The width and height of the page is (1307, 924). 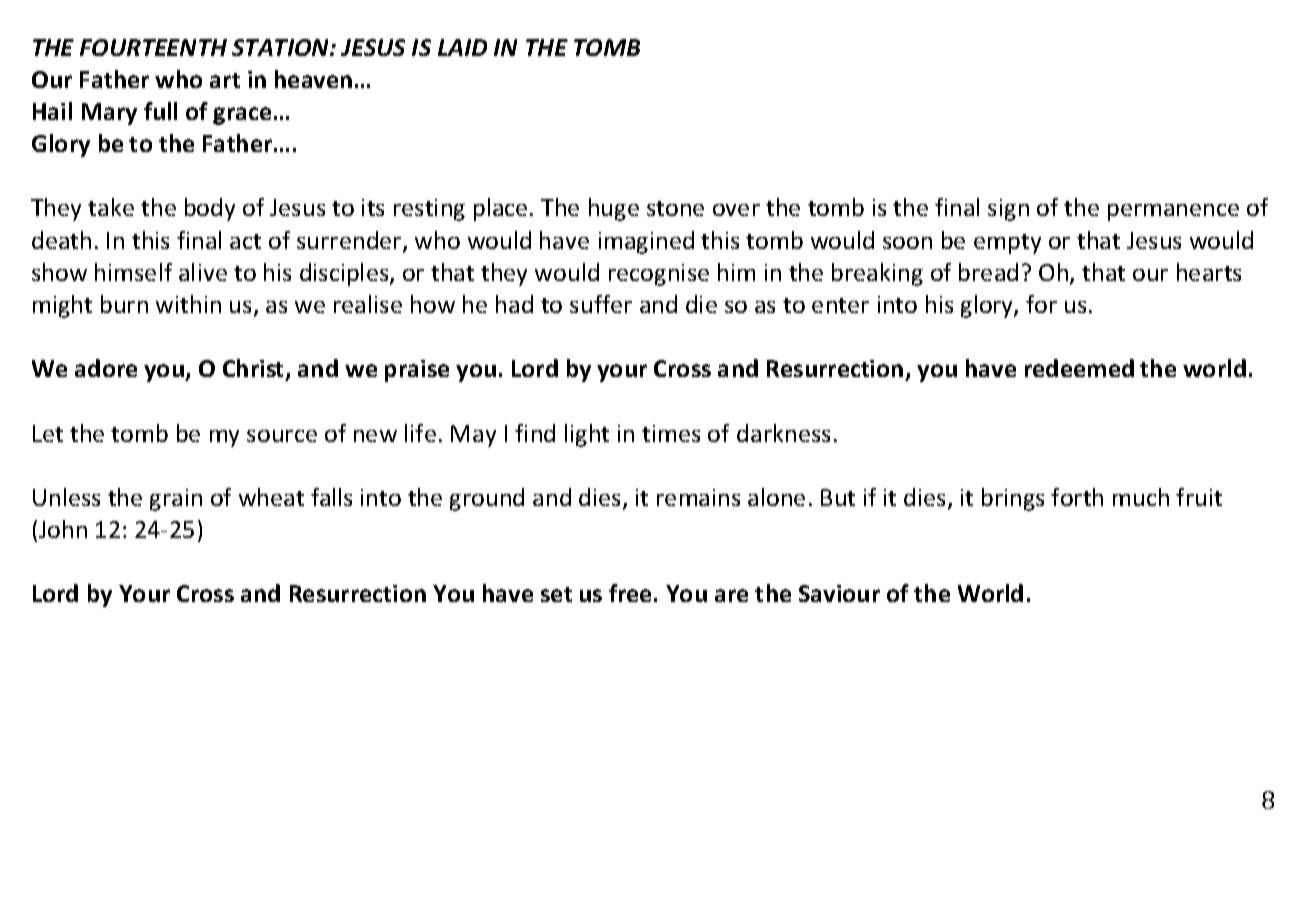 What do you see at coordinates (630, 593) in the page?
I see `free` at bounding box center [630, 593].
